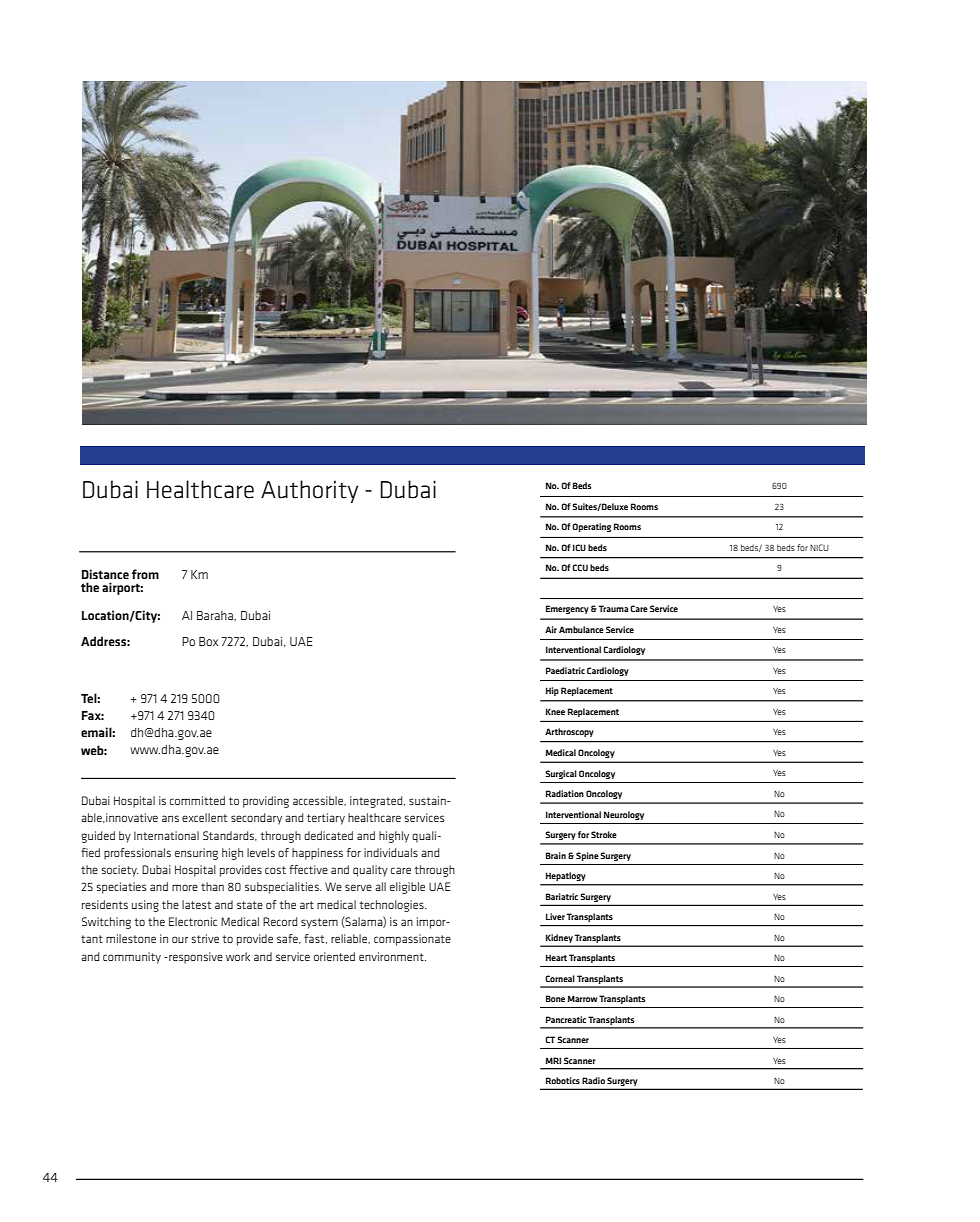 This image has height=1222, width=980. Describe the element at coordinates (193, 921) in the image. I see `Electronic` at that location.
